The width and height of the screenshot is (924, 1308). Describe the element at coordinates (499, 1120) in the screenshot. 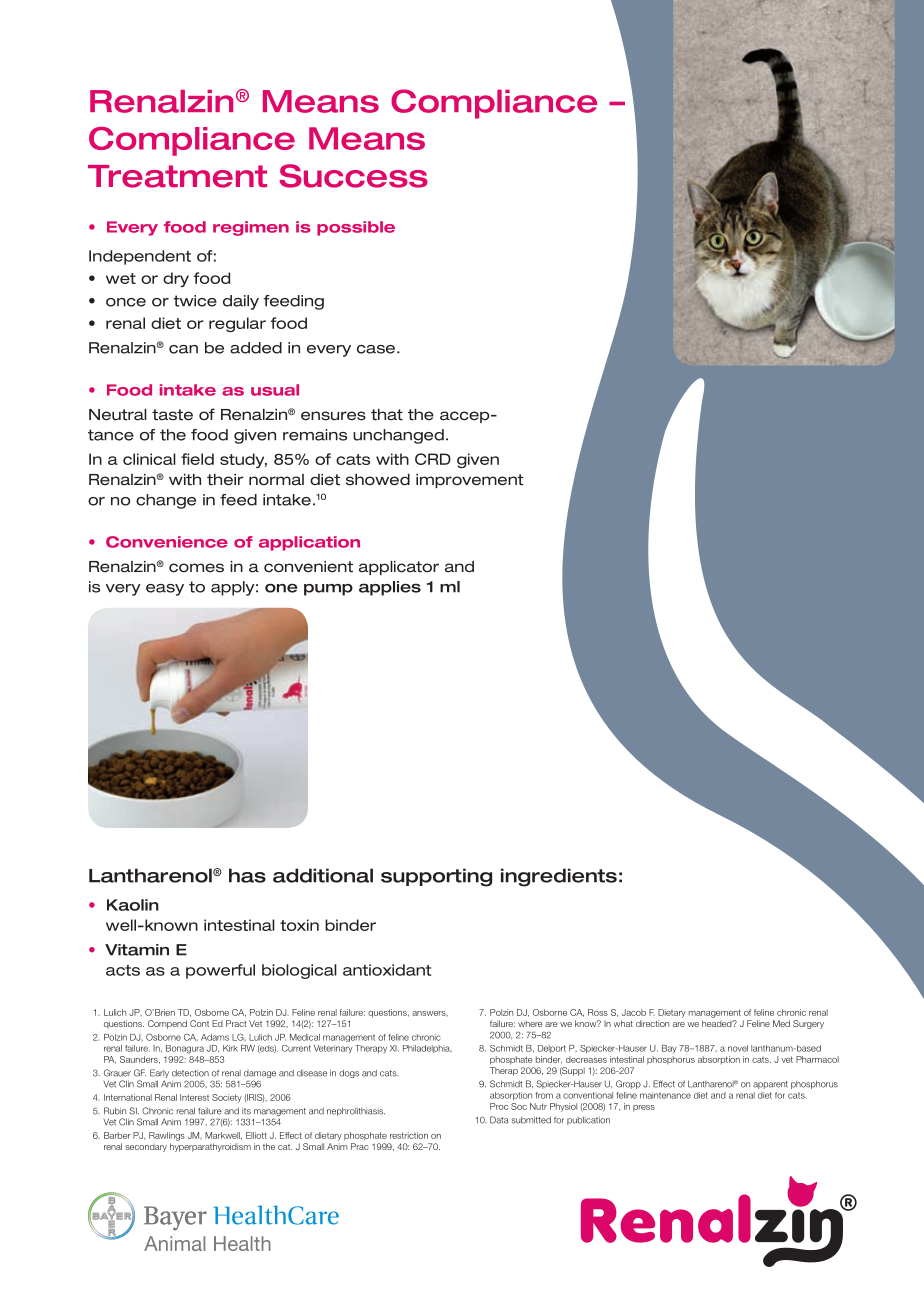

I see `Data` at that location.
